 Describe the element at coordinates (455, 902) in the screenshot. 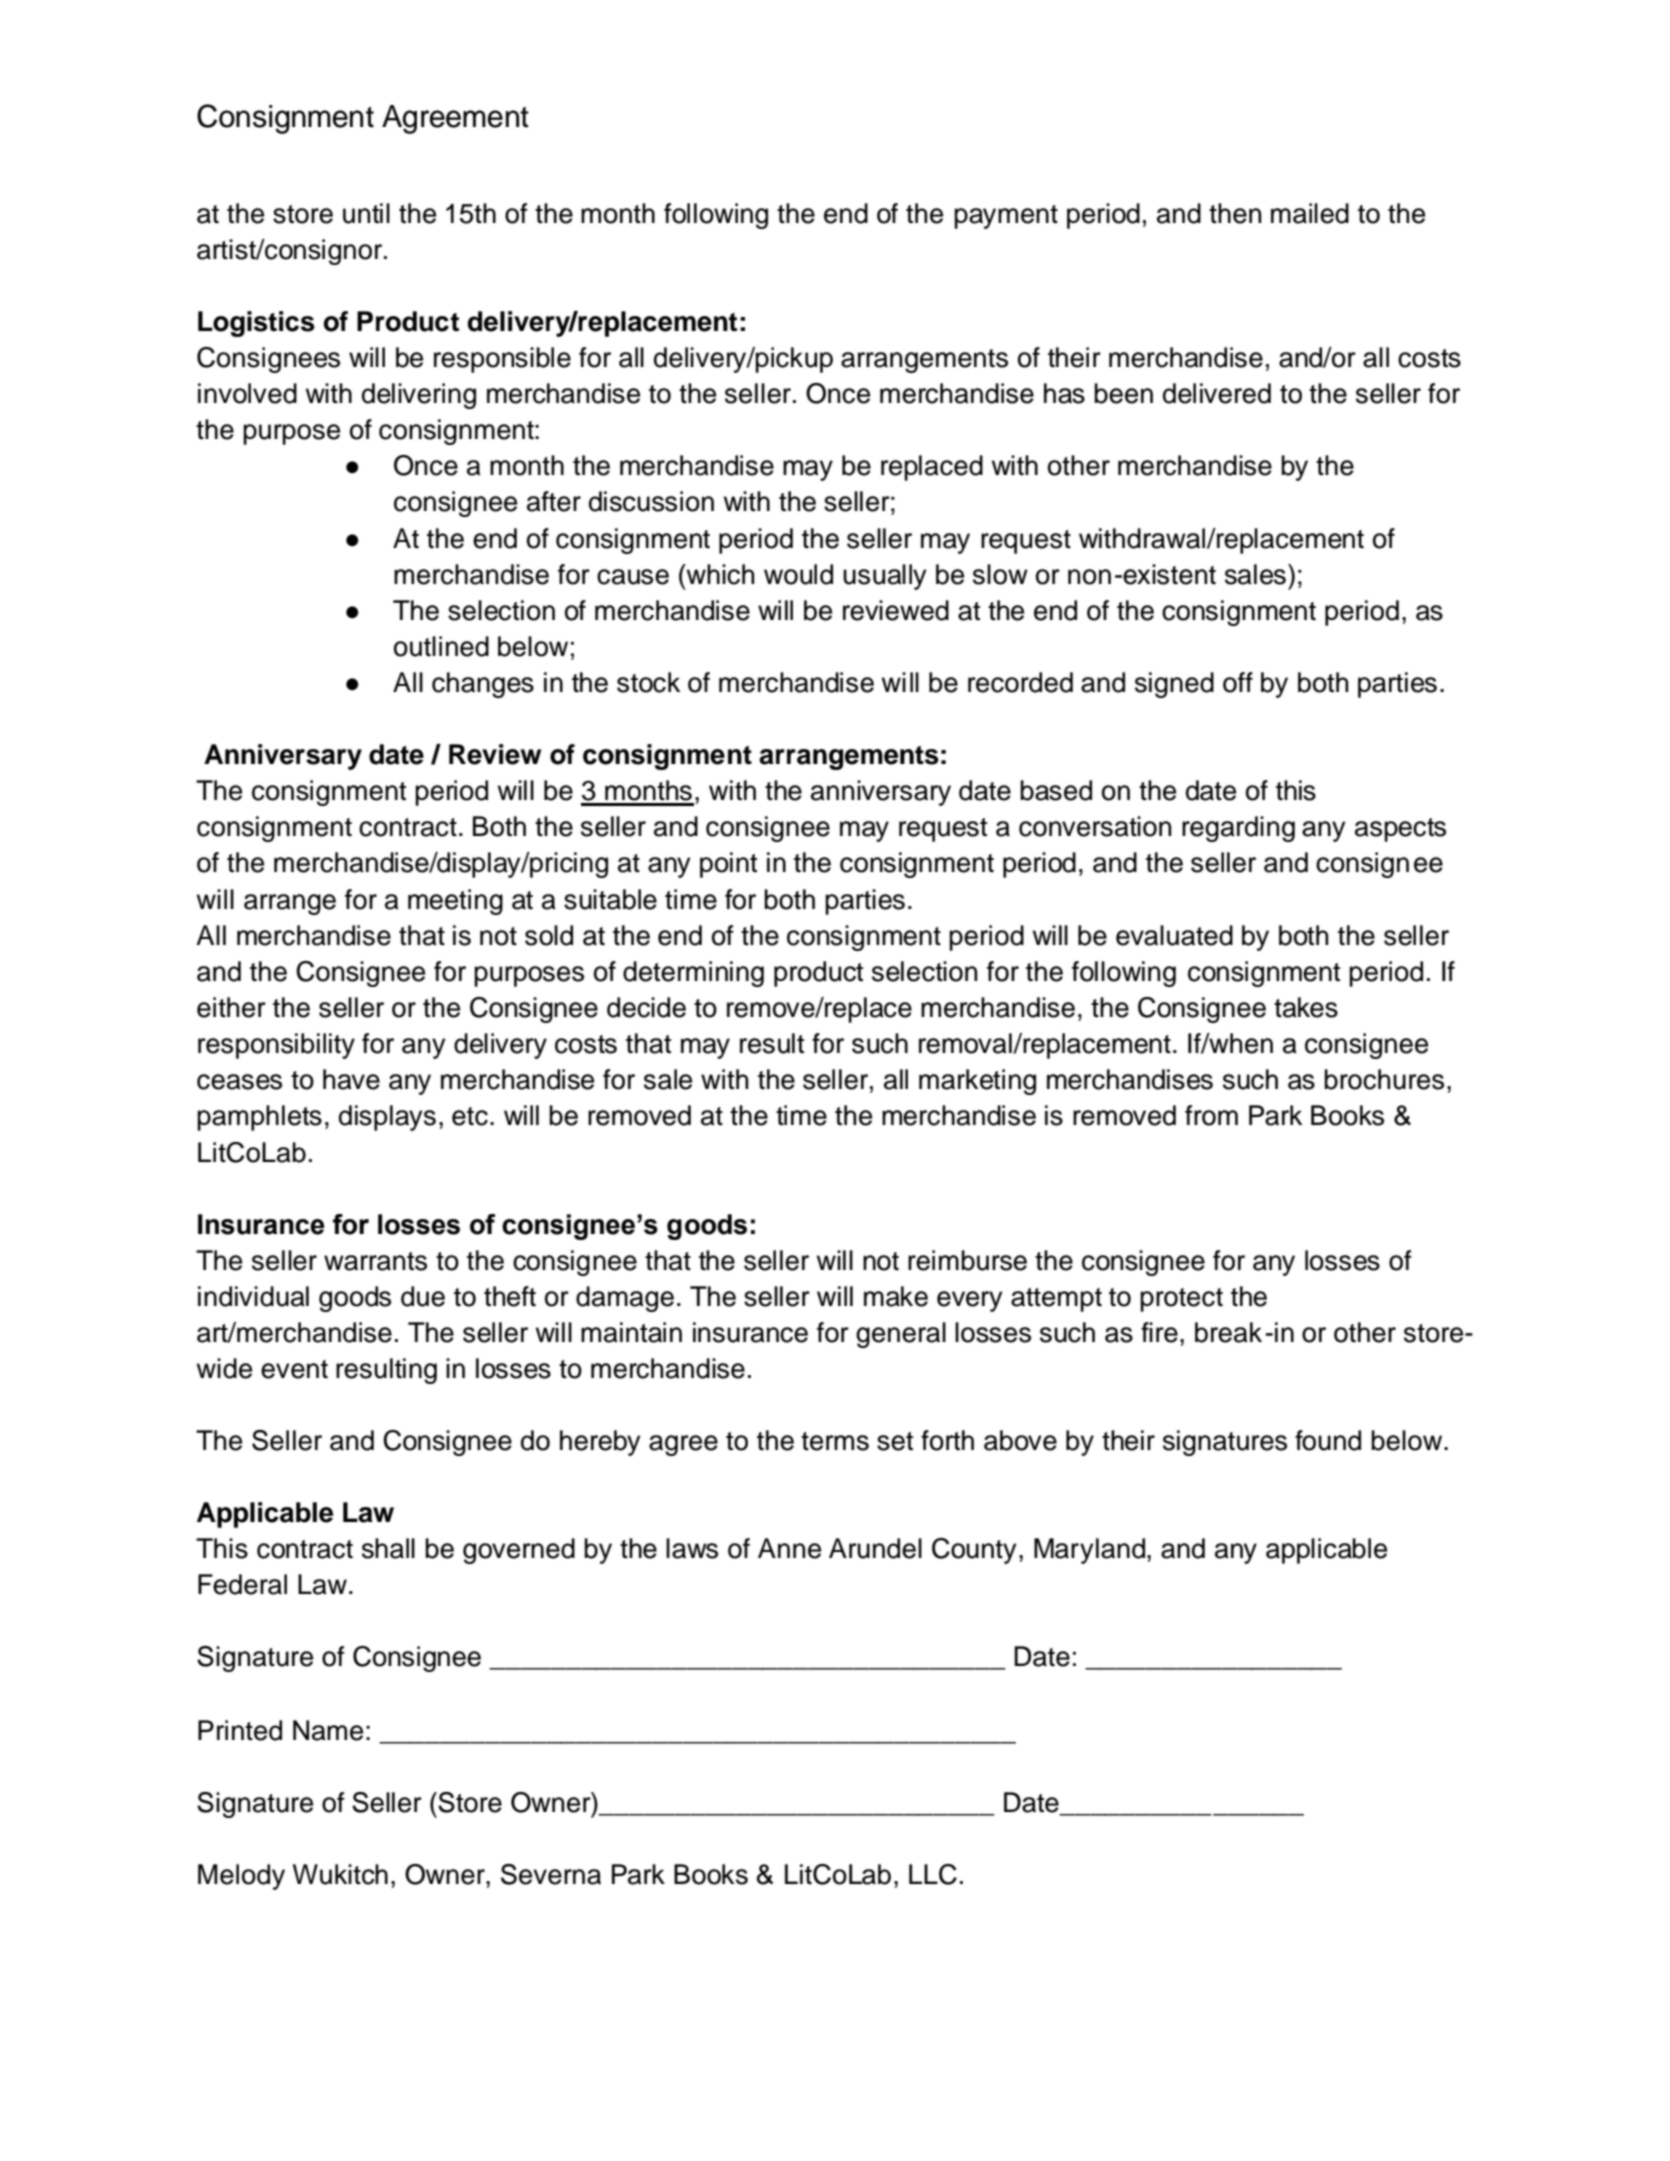

I see `meeting` at that location.
